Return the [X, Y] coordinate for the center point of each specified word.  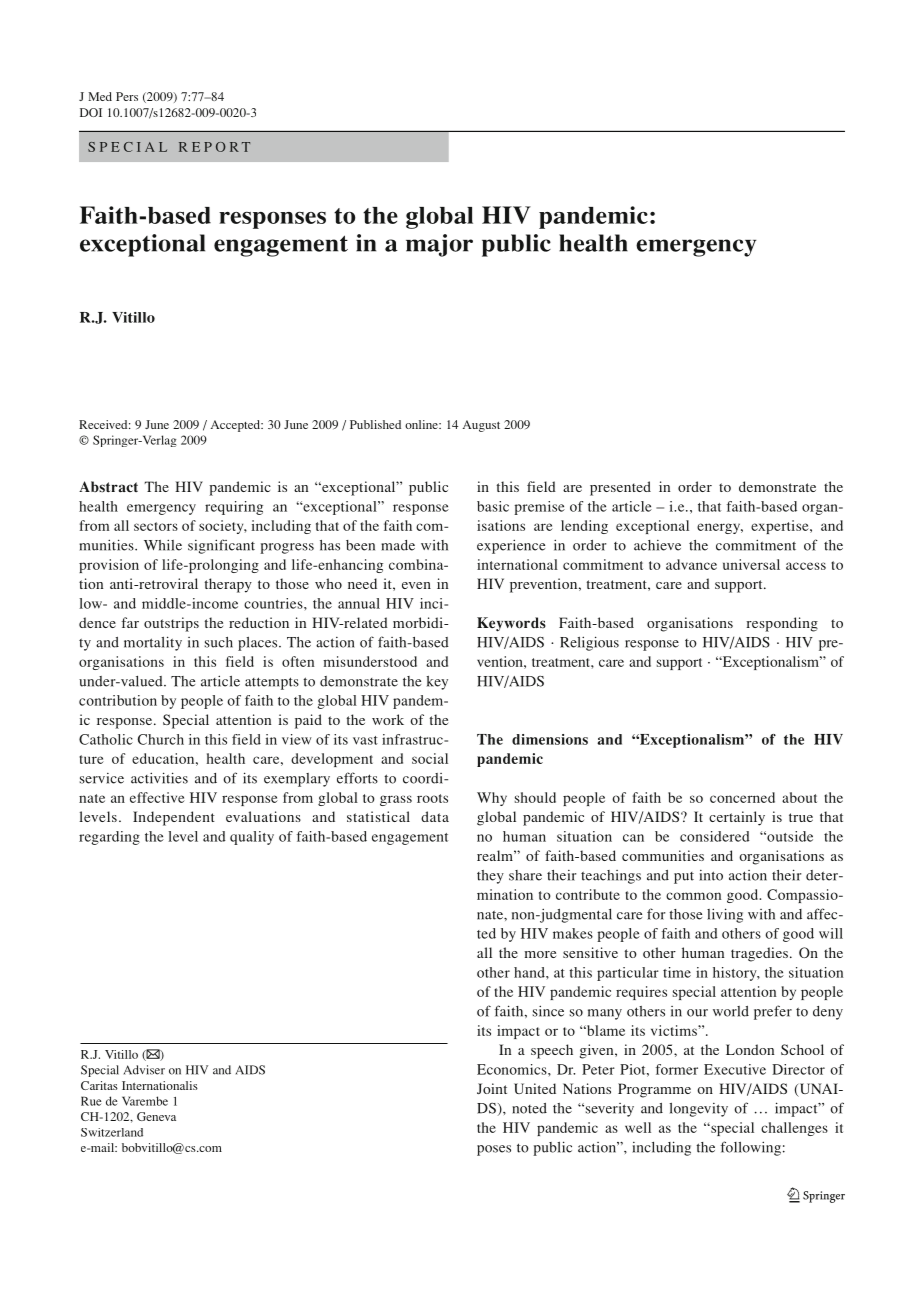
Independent [174, 818]
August [481, 426]
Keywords [511, 624]
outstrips [171, 624]
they [490, 877]
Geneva [156, 1116]
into [711, 875]
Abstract [108, 487]
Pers [127, 96]
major [439, 245]
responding [782, 624]
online [422, 424]
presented [620, 488]
